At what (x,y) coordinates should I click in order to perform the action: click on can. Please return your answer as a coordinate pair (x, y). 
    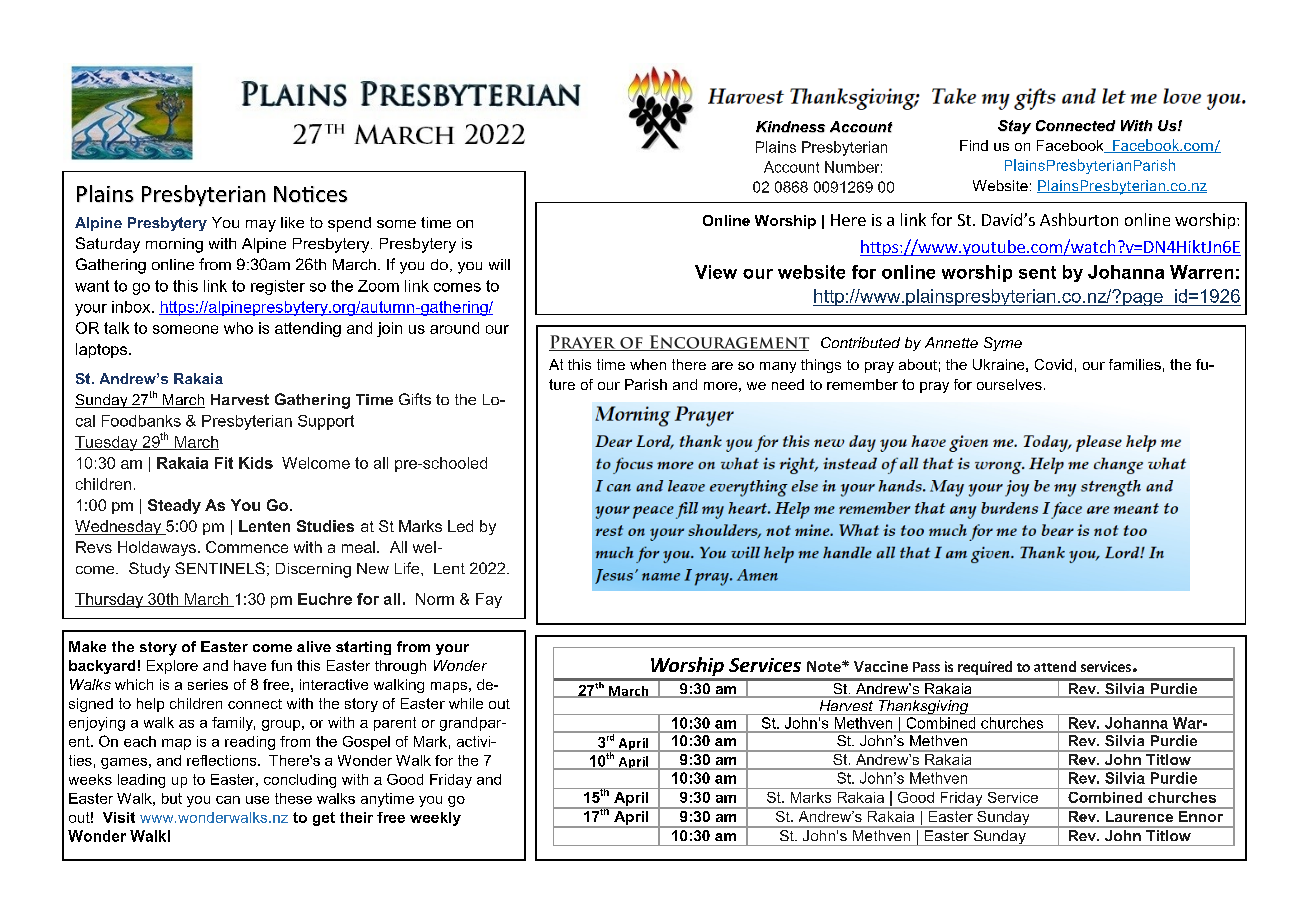
    Looking at the image, I should click on (228, 800).
